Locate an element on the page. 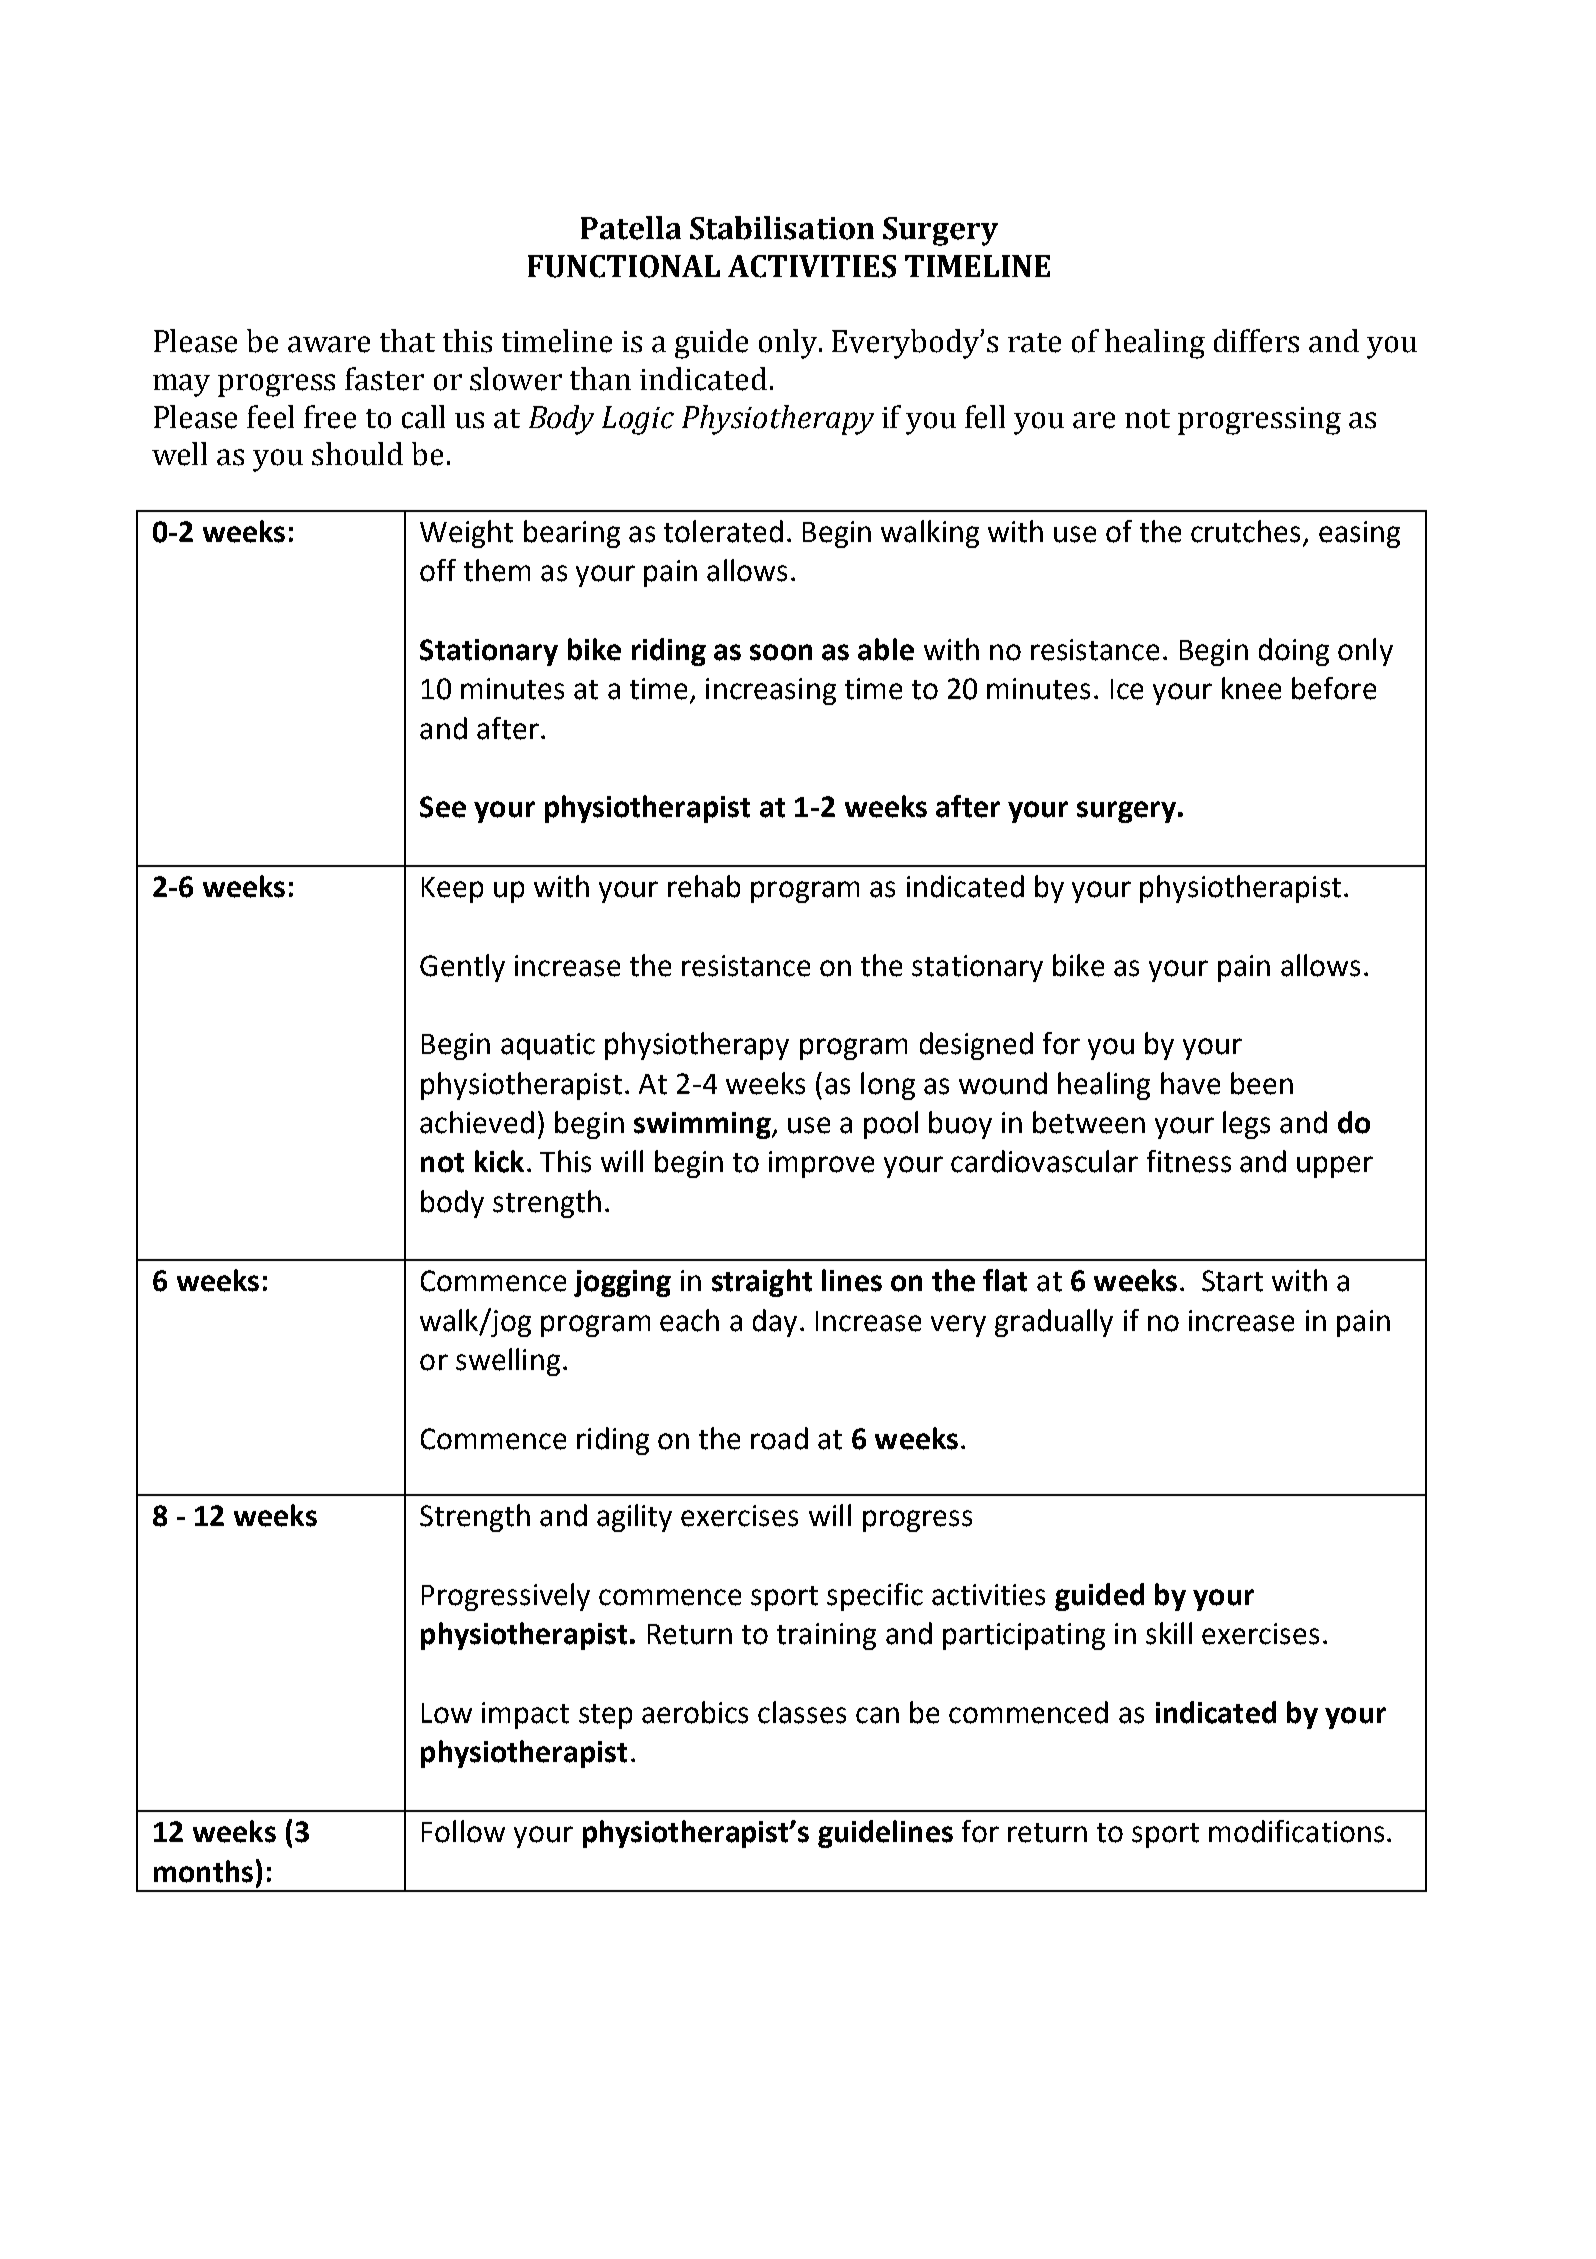 This document has height=2259, width=1596. Gently is located at coordinates (462, 968).
